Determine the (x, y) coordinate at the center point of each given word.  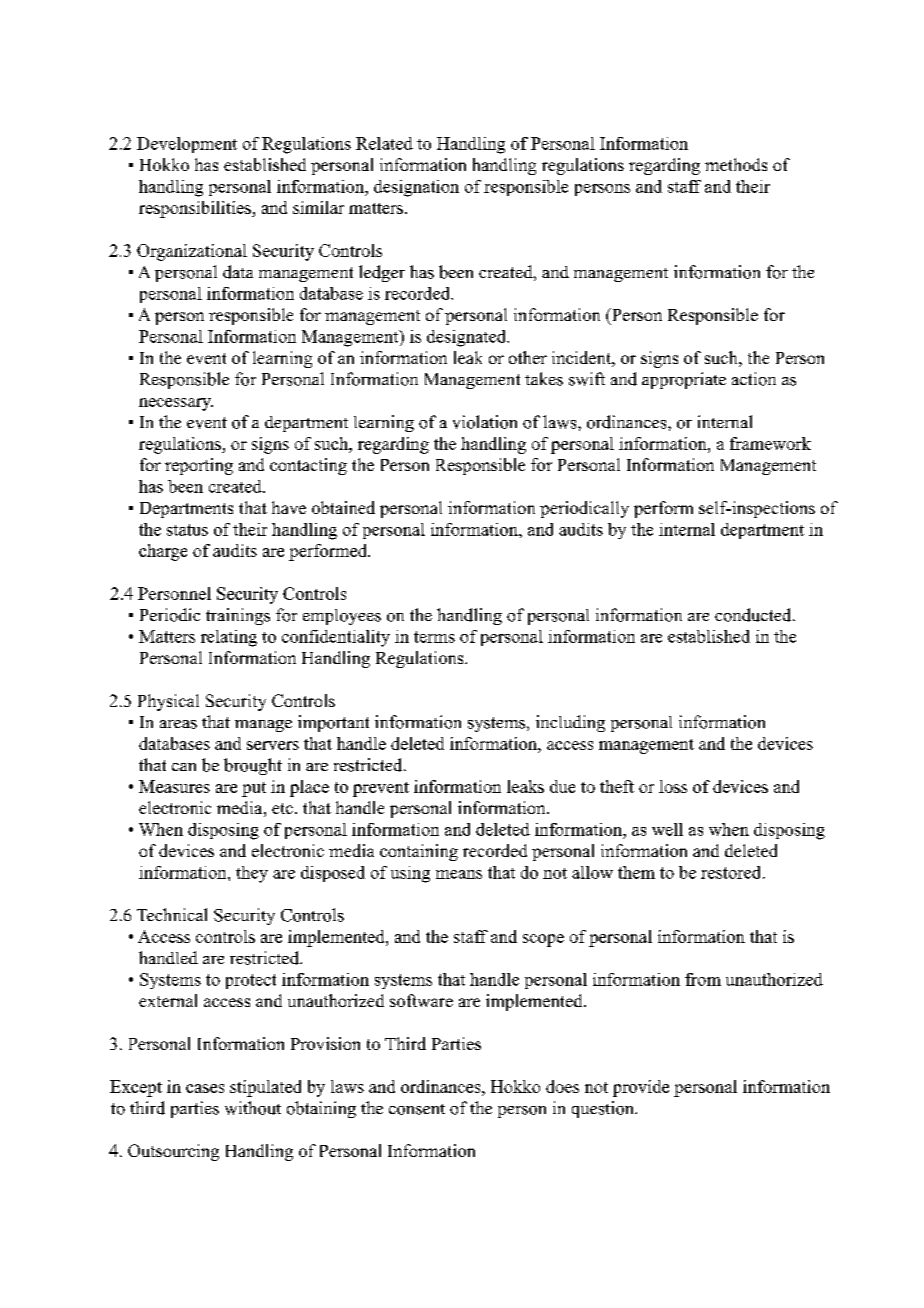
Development (187, 145)
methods (736, 164)
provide (641, 1088)
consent (417, 1109)
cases (205, 1088)
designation (416, 188)
